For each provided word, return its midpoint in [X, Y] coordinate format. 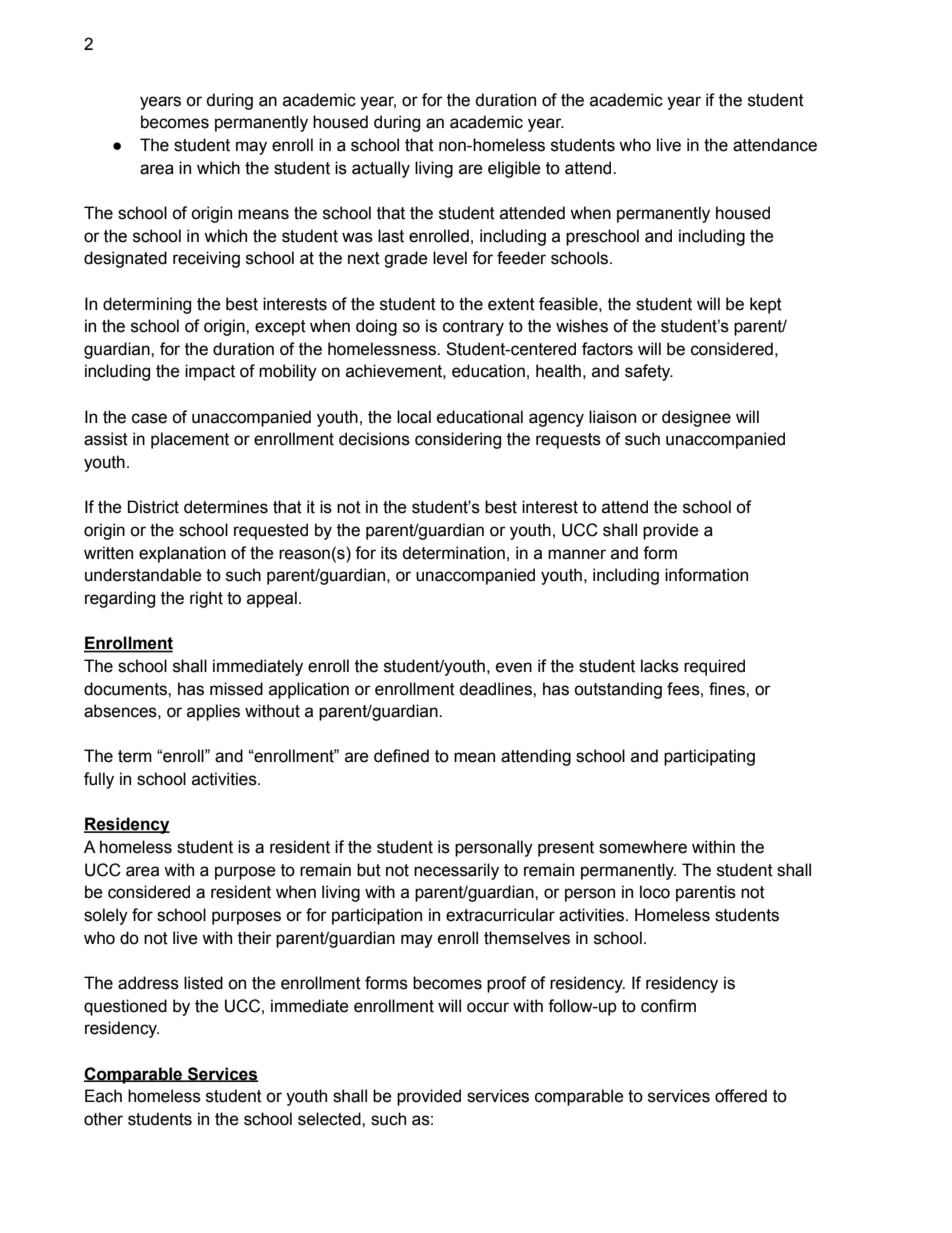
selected [330, 1119]
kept [766, 305]
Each [103, 1096]
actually [381, 169]
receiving [206, 259]
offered [741, 1096]
